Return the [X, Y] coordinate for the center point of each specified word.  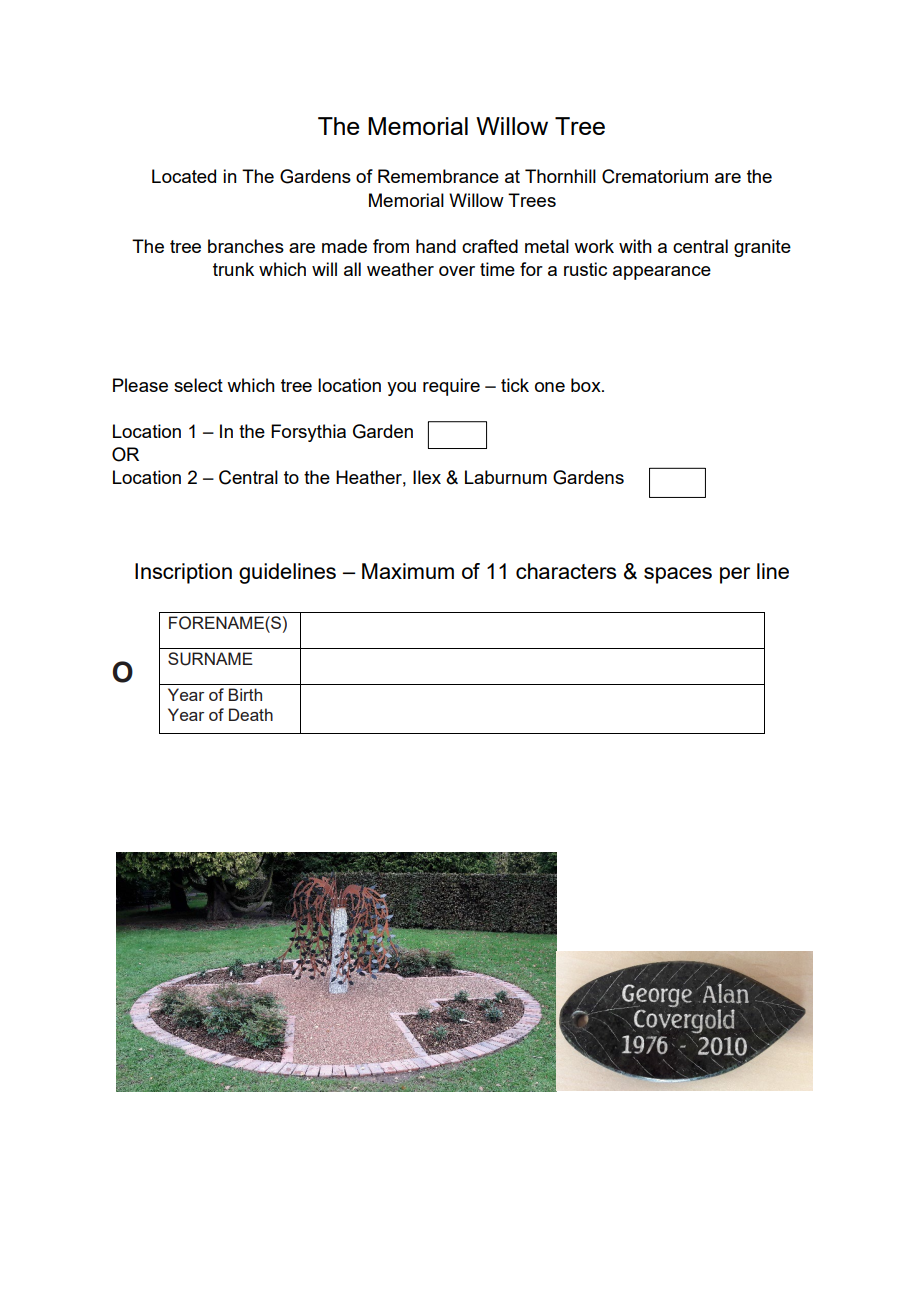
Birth [245, 694]
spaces [678, 575]
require [451, 387]
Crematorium [655, 176]
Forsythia [308, 433]
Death [251, 714]
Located [184, 176]
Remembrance [438, 176]
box [587, 385]
